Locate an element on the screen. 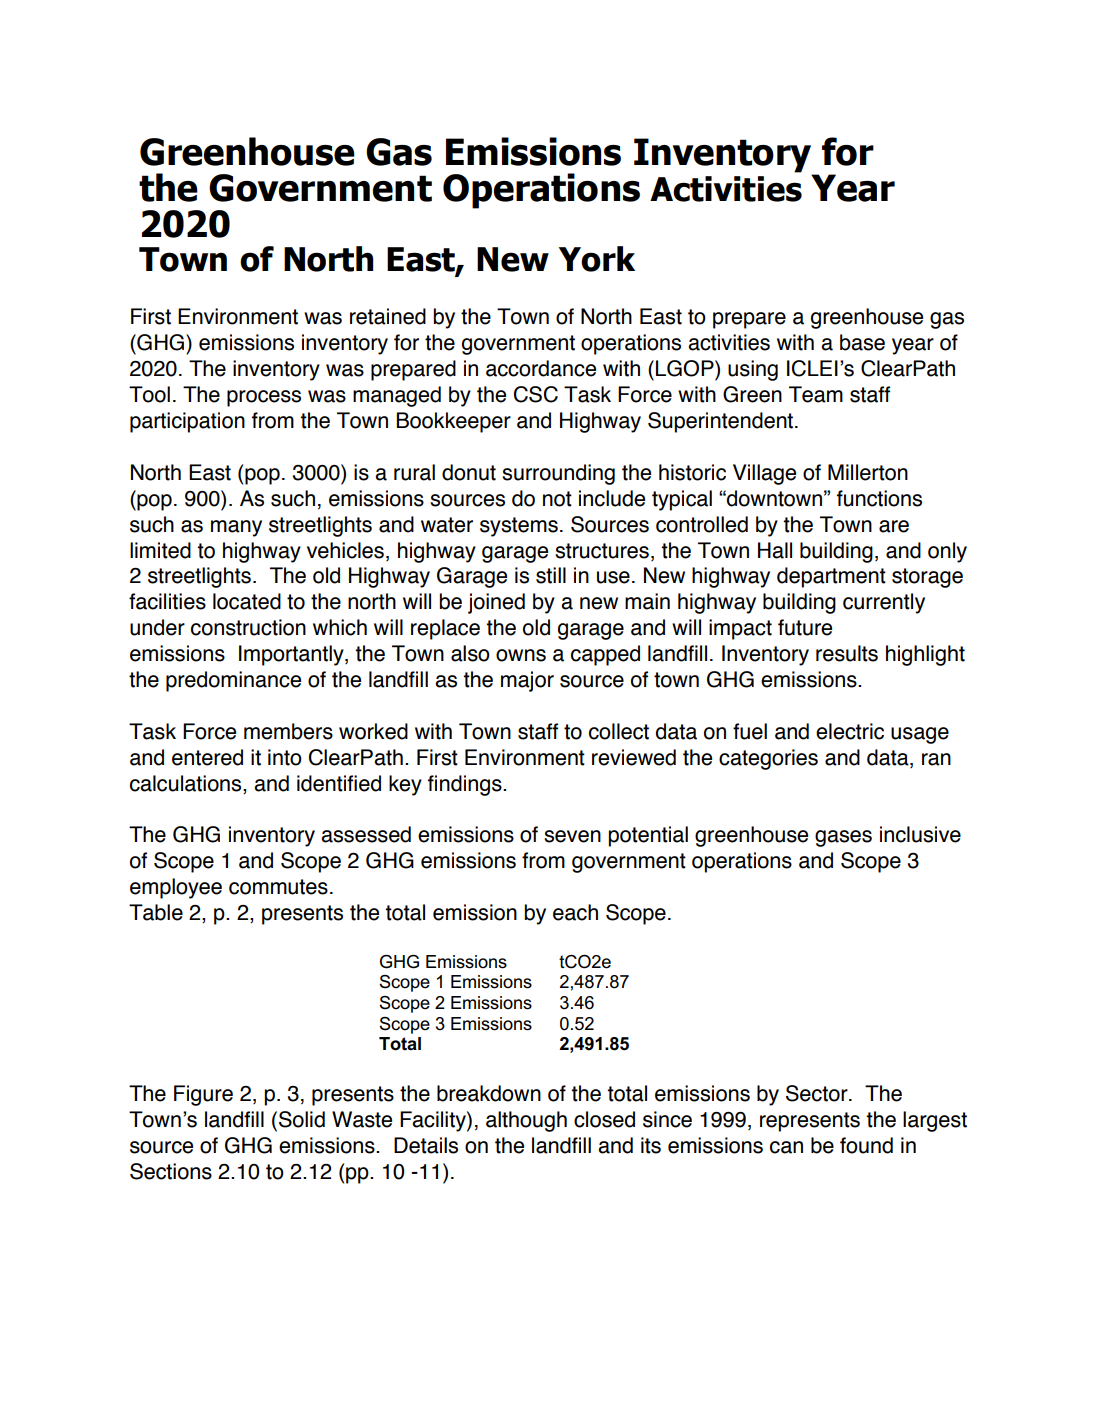  although is located at coordinates (526, 1121).
